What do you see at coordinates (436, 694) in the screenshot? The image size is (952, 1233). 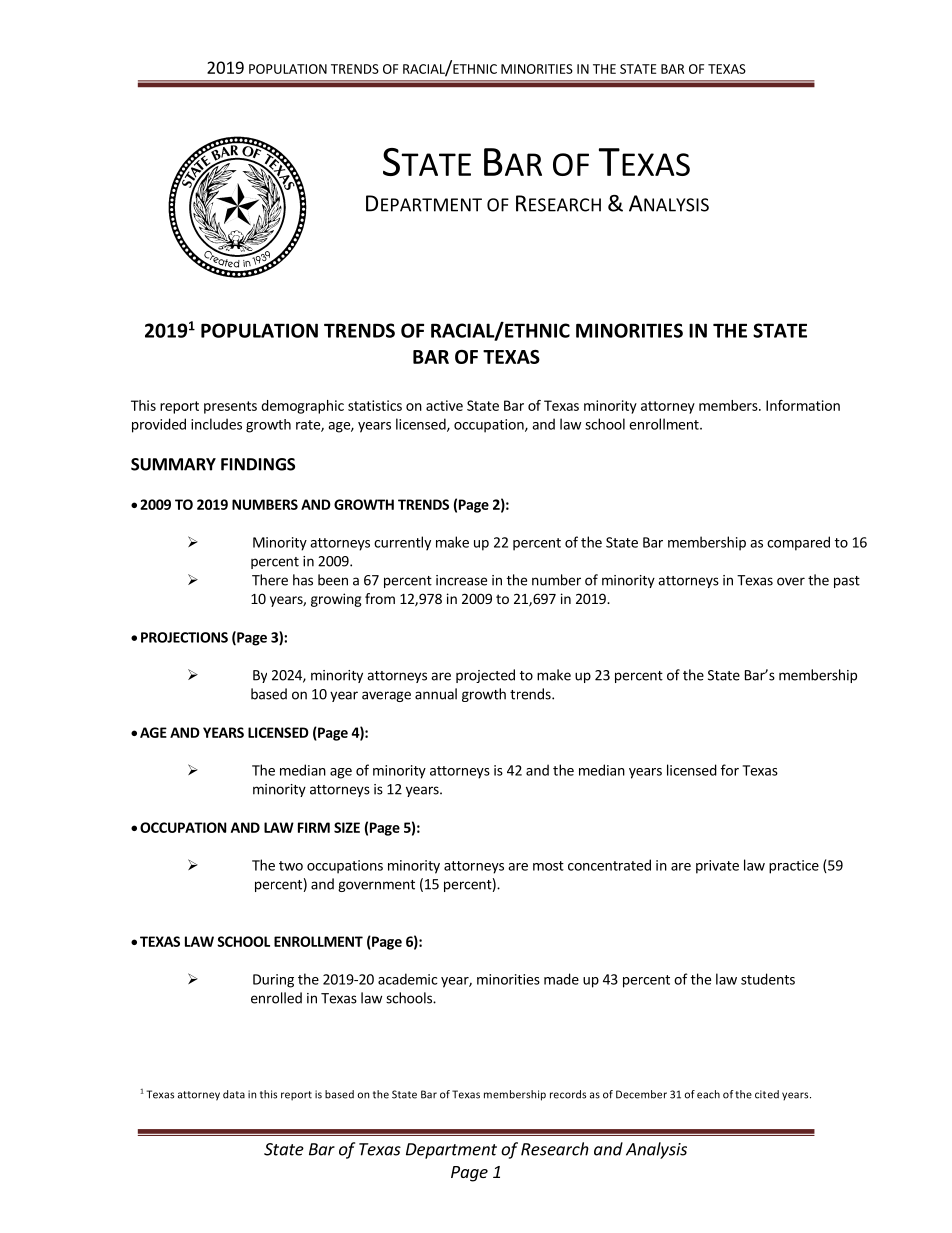 I see `annual` at bounding box center [436, 694].
